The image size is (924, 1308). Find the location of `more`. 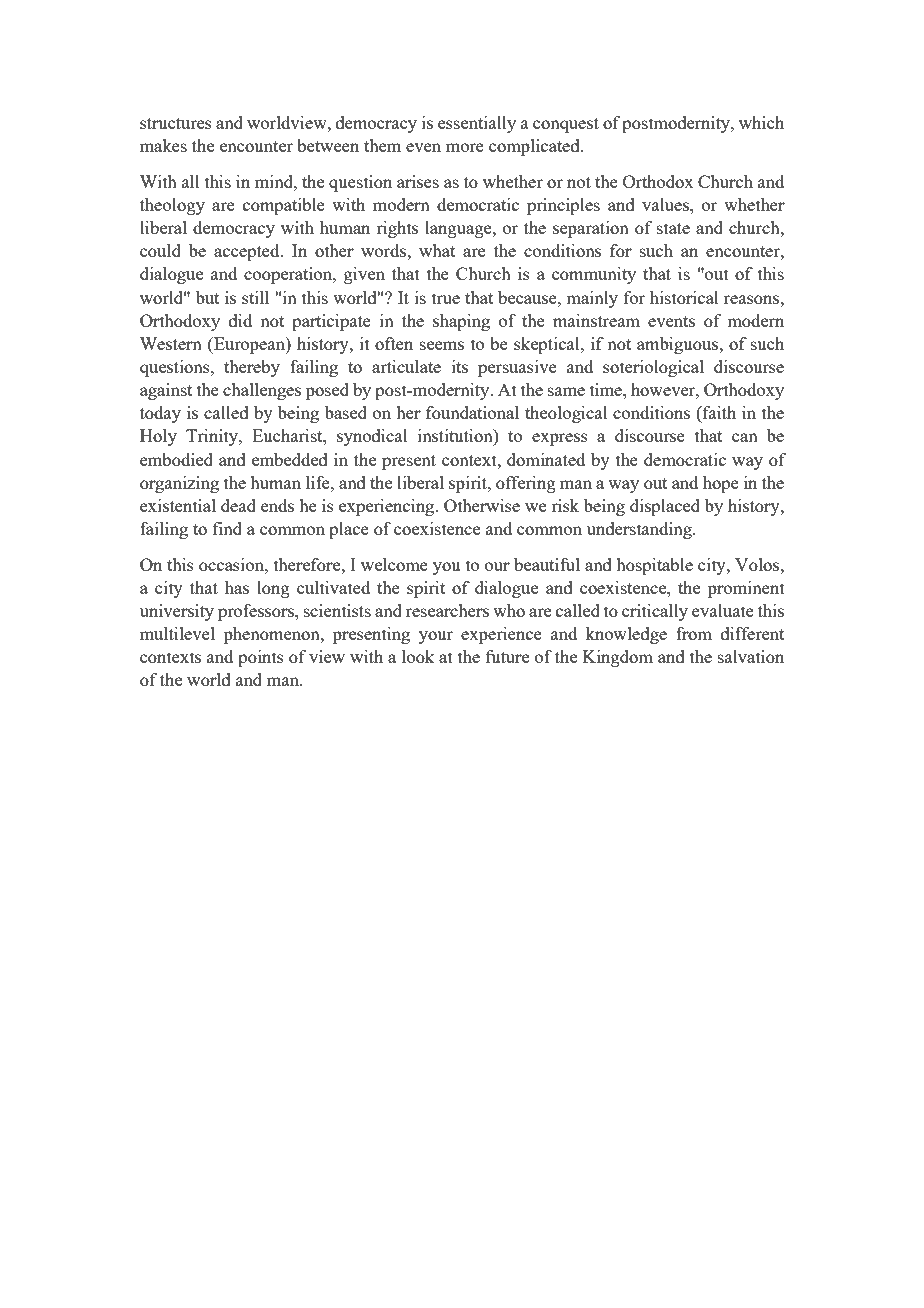

more is located at coordinates (465, 147).
